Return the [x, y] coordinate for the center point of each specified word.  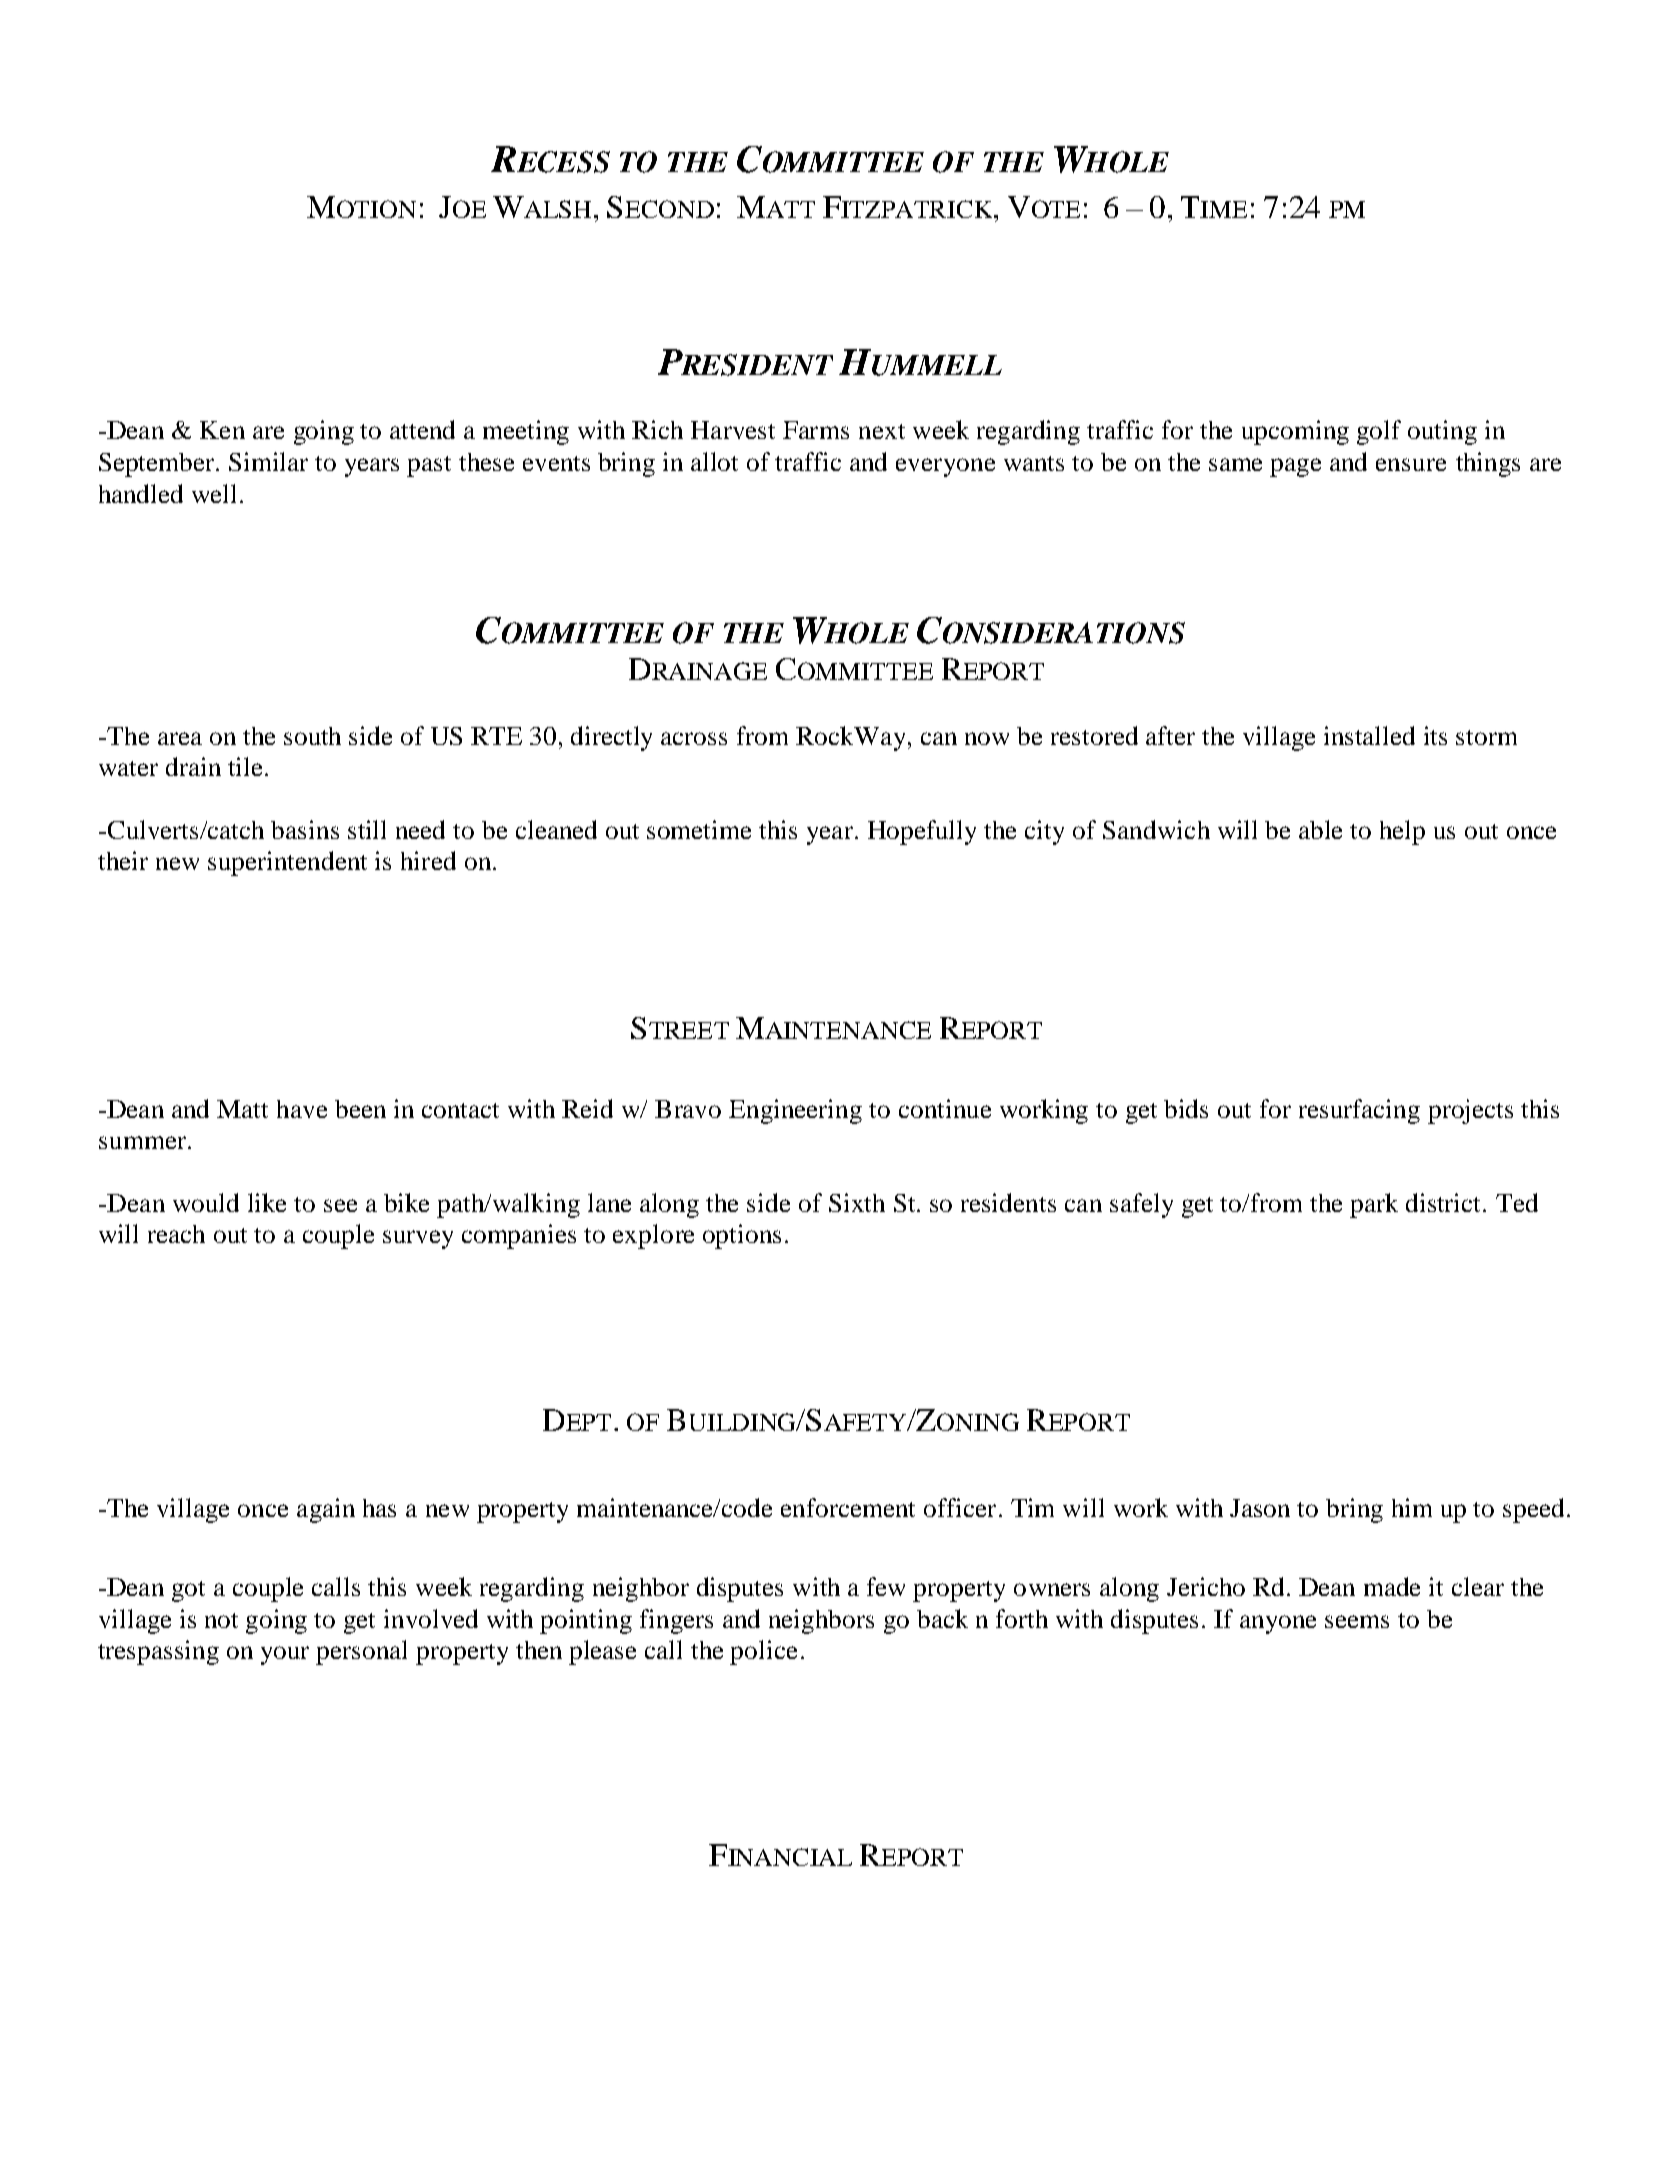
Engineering [795, 1111]
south [312, 736]
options [742, 1236]
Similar [268, 461]
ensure [1411, 464]
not [221, 1620]
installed [1369, 735]
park [1374, 1205]
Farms [816, 430]
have [302, 1109]
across [694, 738]
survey [418, 1239]
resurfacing [1359, 1111]
